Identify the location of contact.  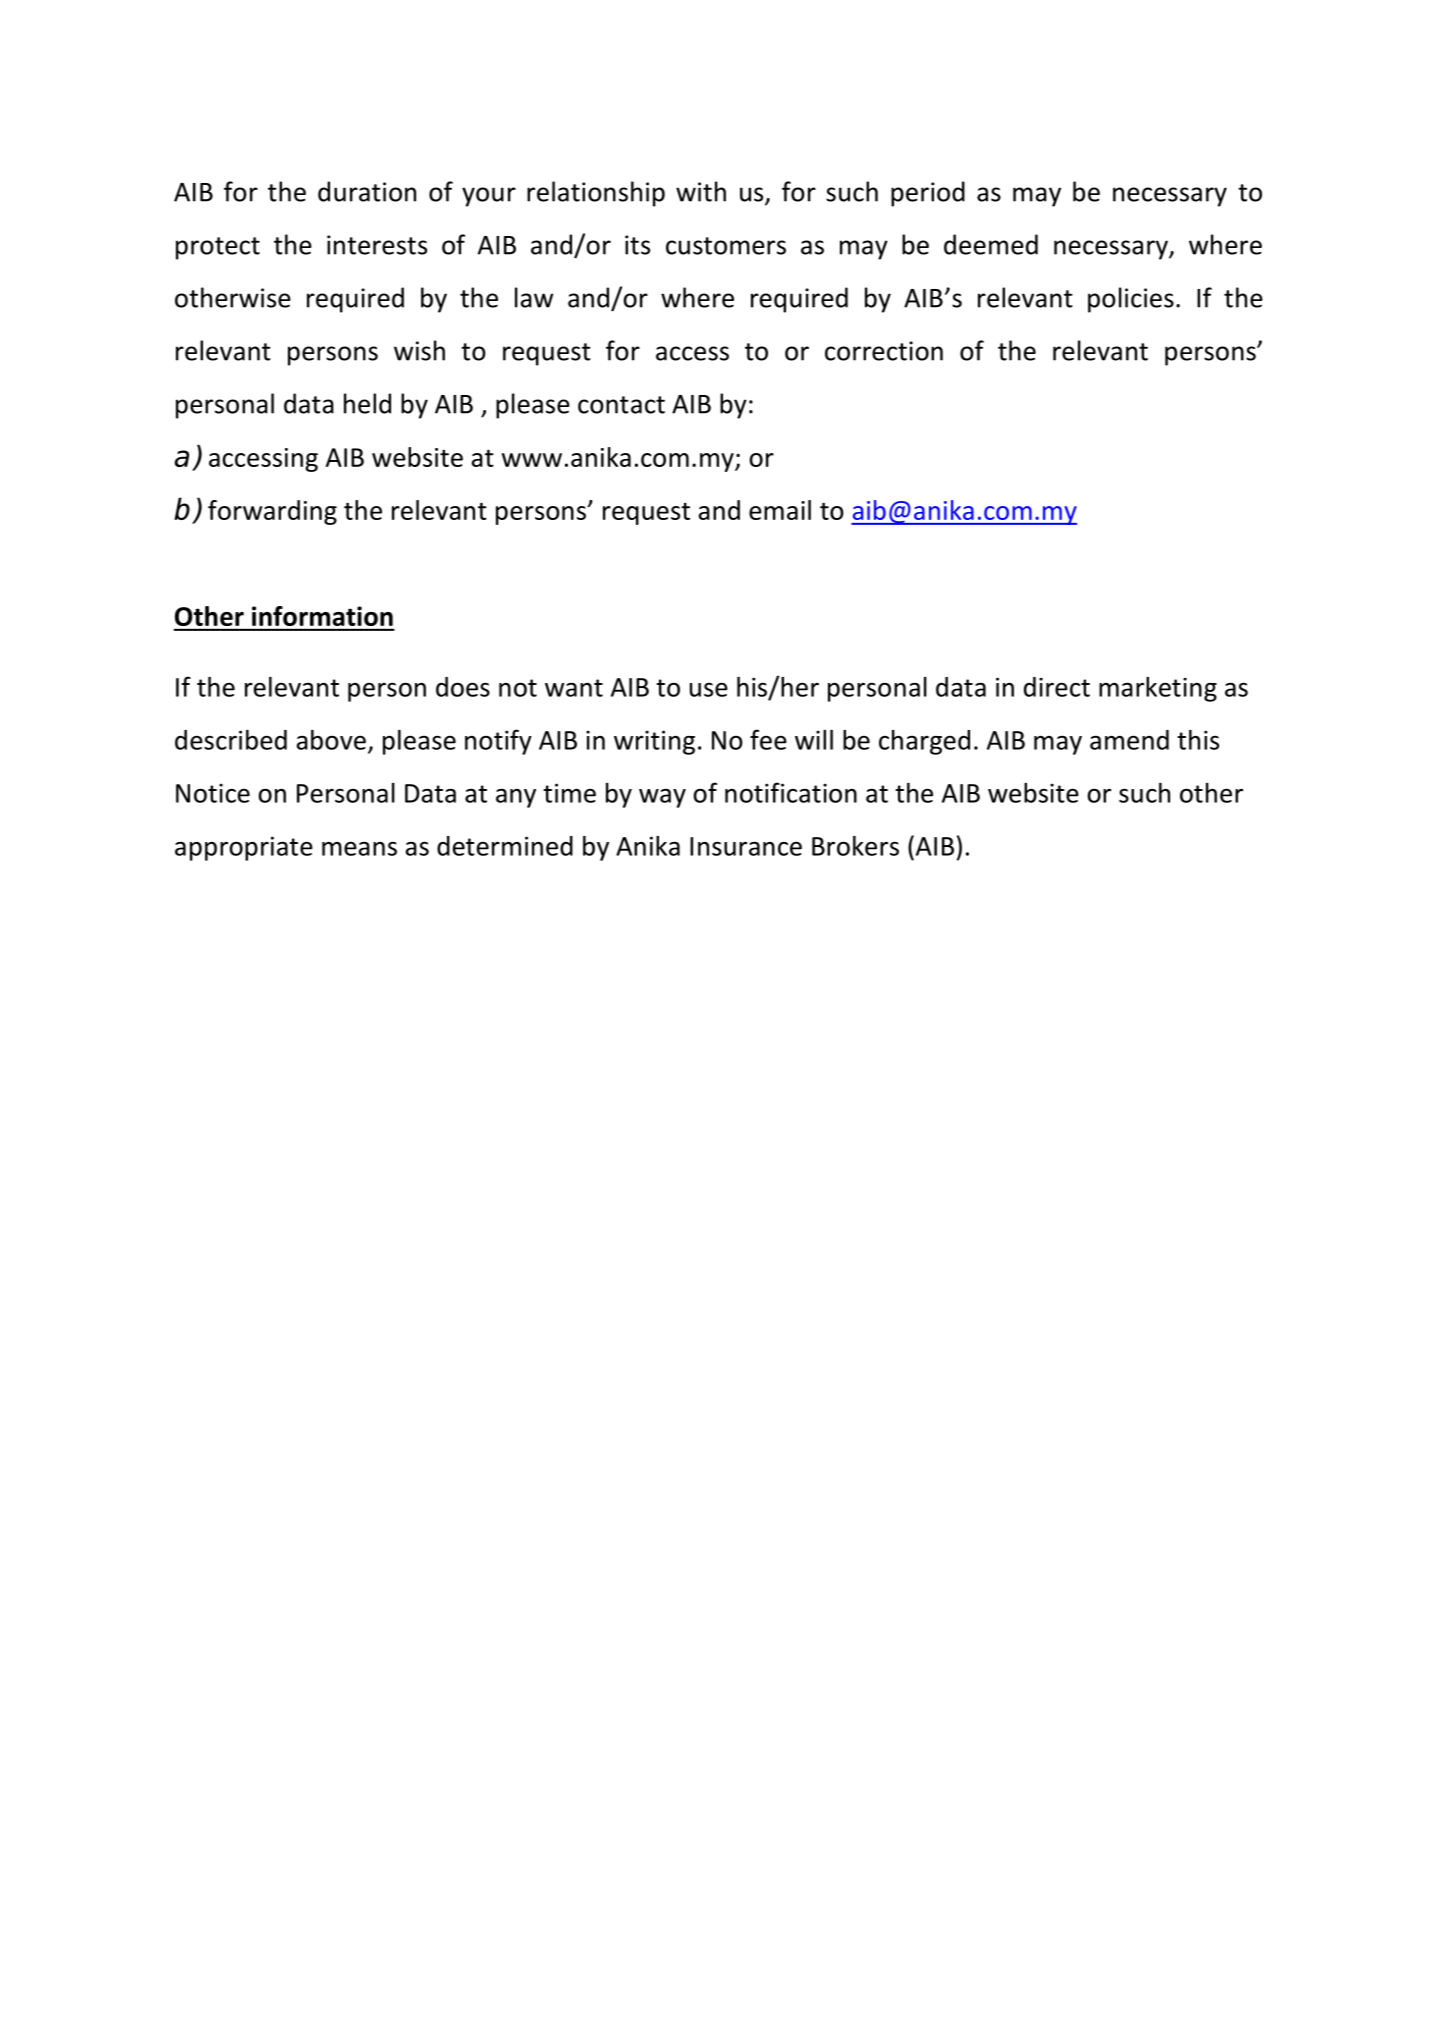
(621, 405).
